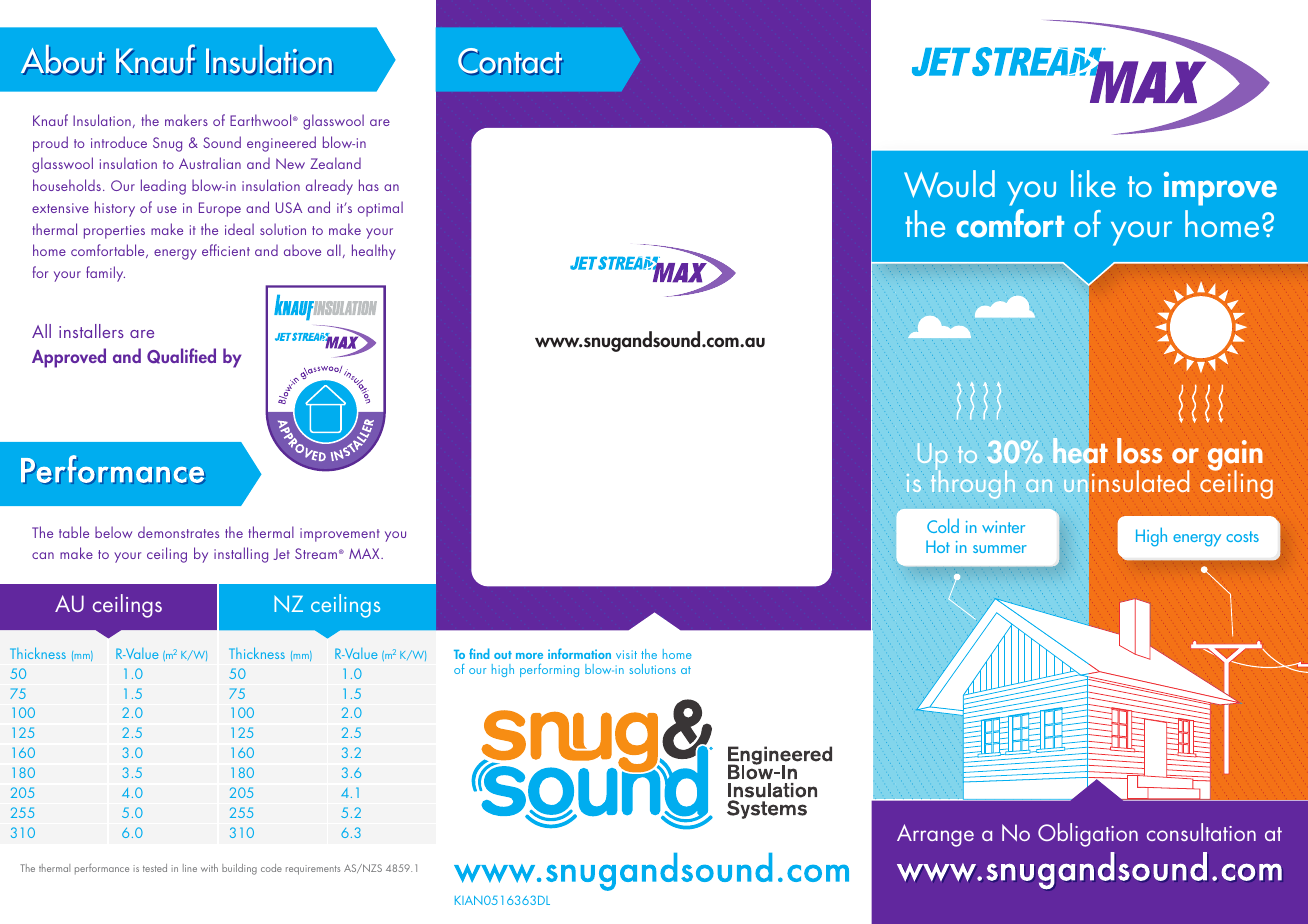 The image size is (1308, 924). What do you see at coordinates (626, 654) in the screenshot?
I see `visit` at bounding box center [626, 654].
